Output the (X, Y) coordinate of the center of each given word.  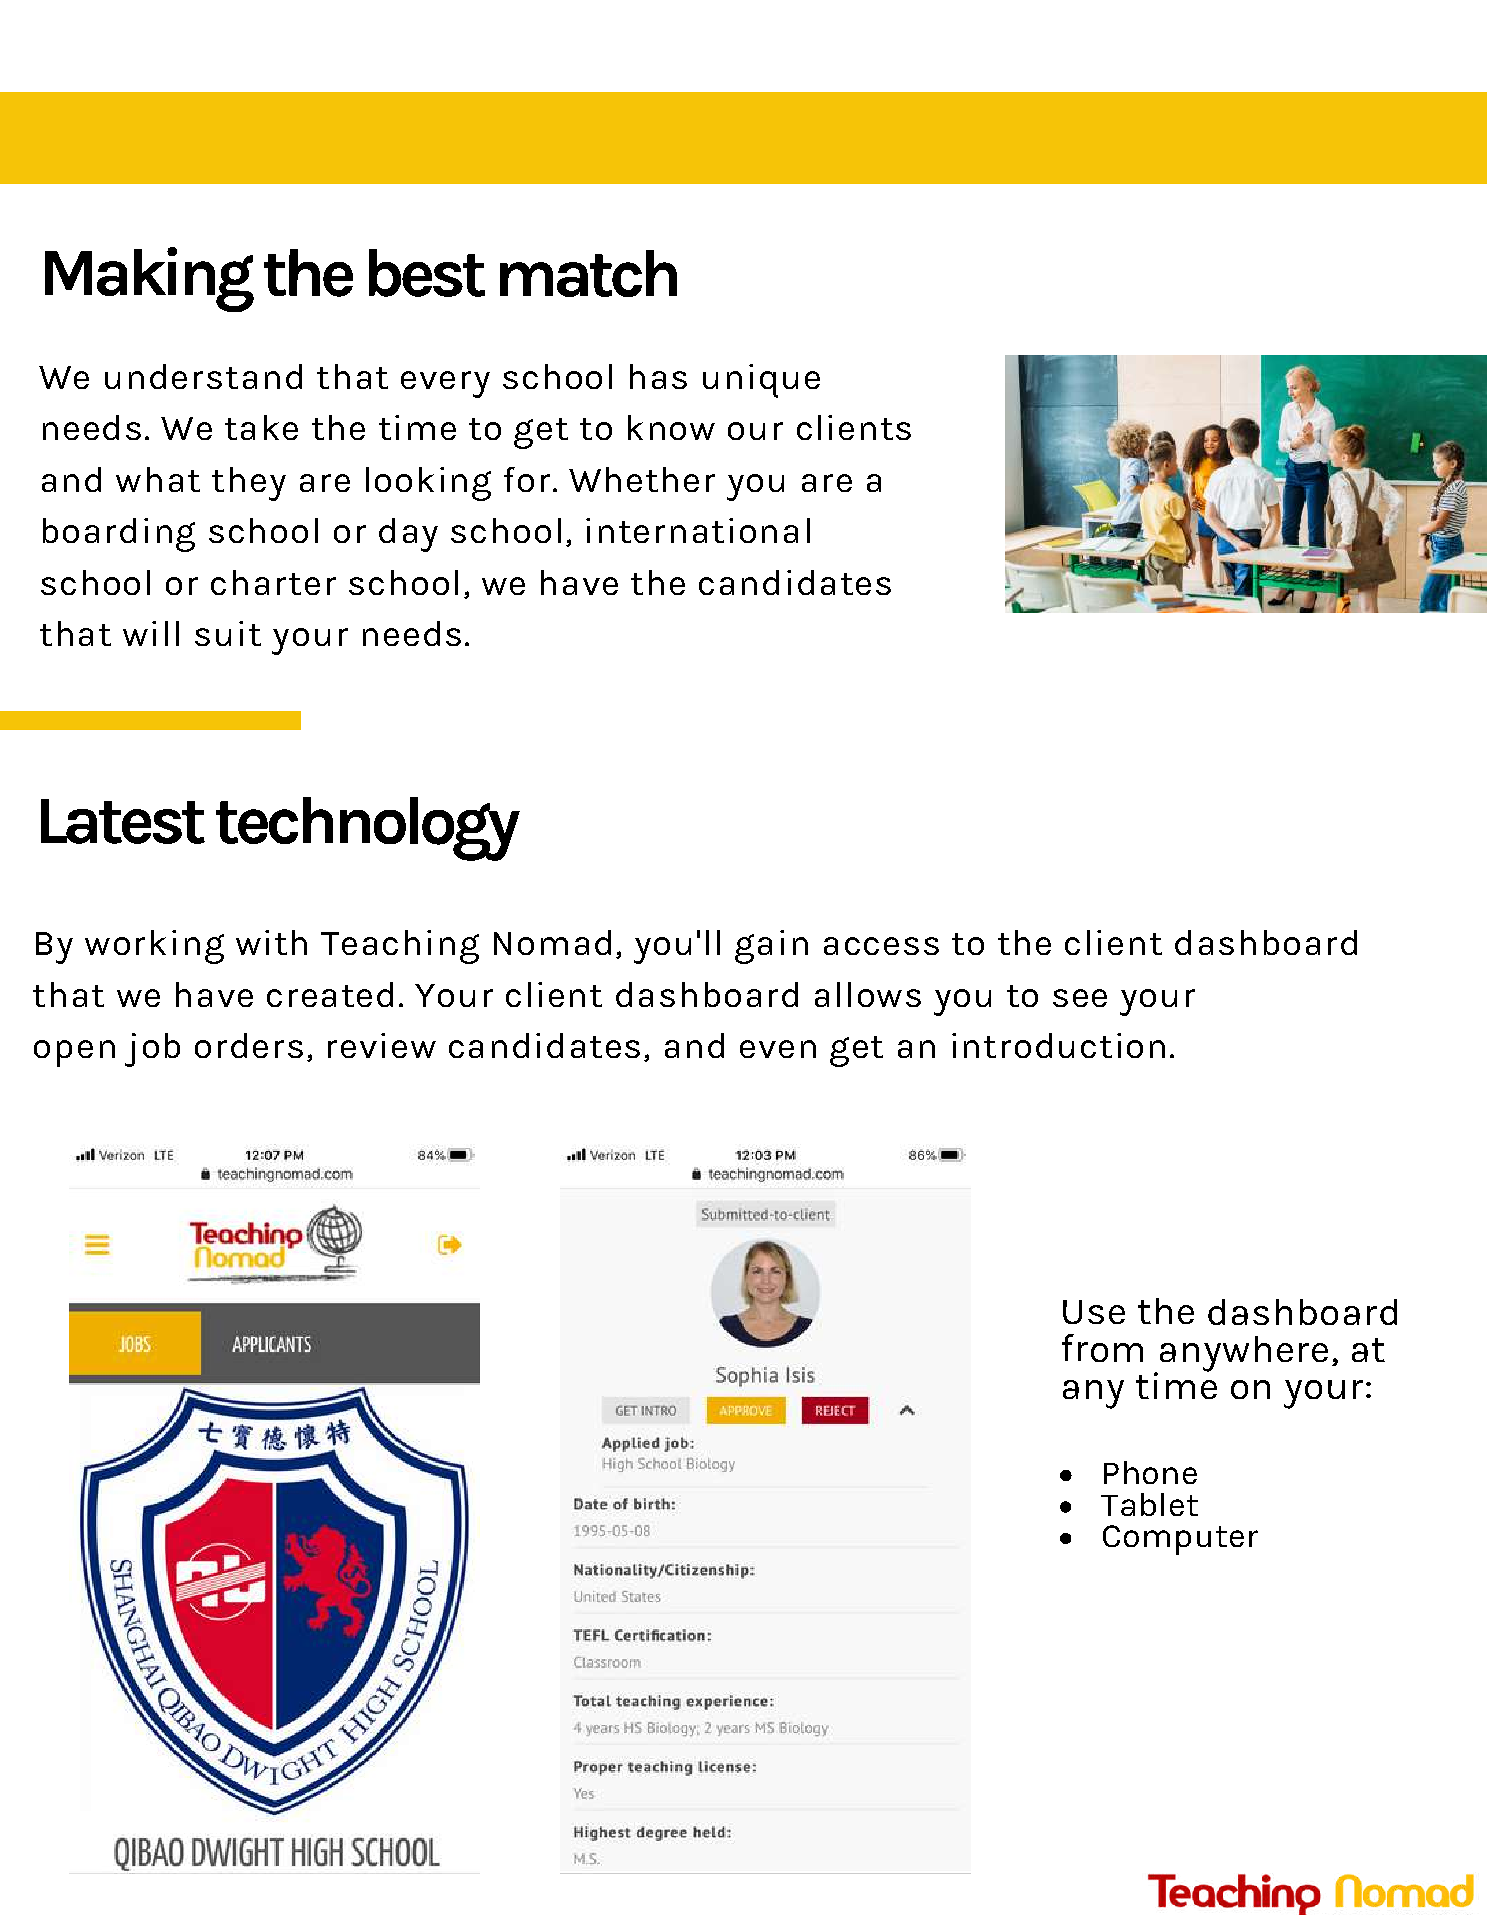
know (671, 427)
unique (761, 381)
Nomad (552, 942)
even (778, 1049)
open (74, 1053)
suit (228, 633)
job (152, 1050)
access (881, 946)
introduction (1058, 1045)
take (261, 427)
